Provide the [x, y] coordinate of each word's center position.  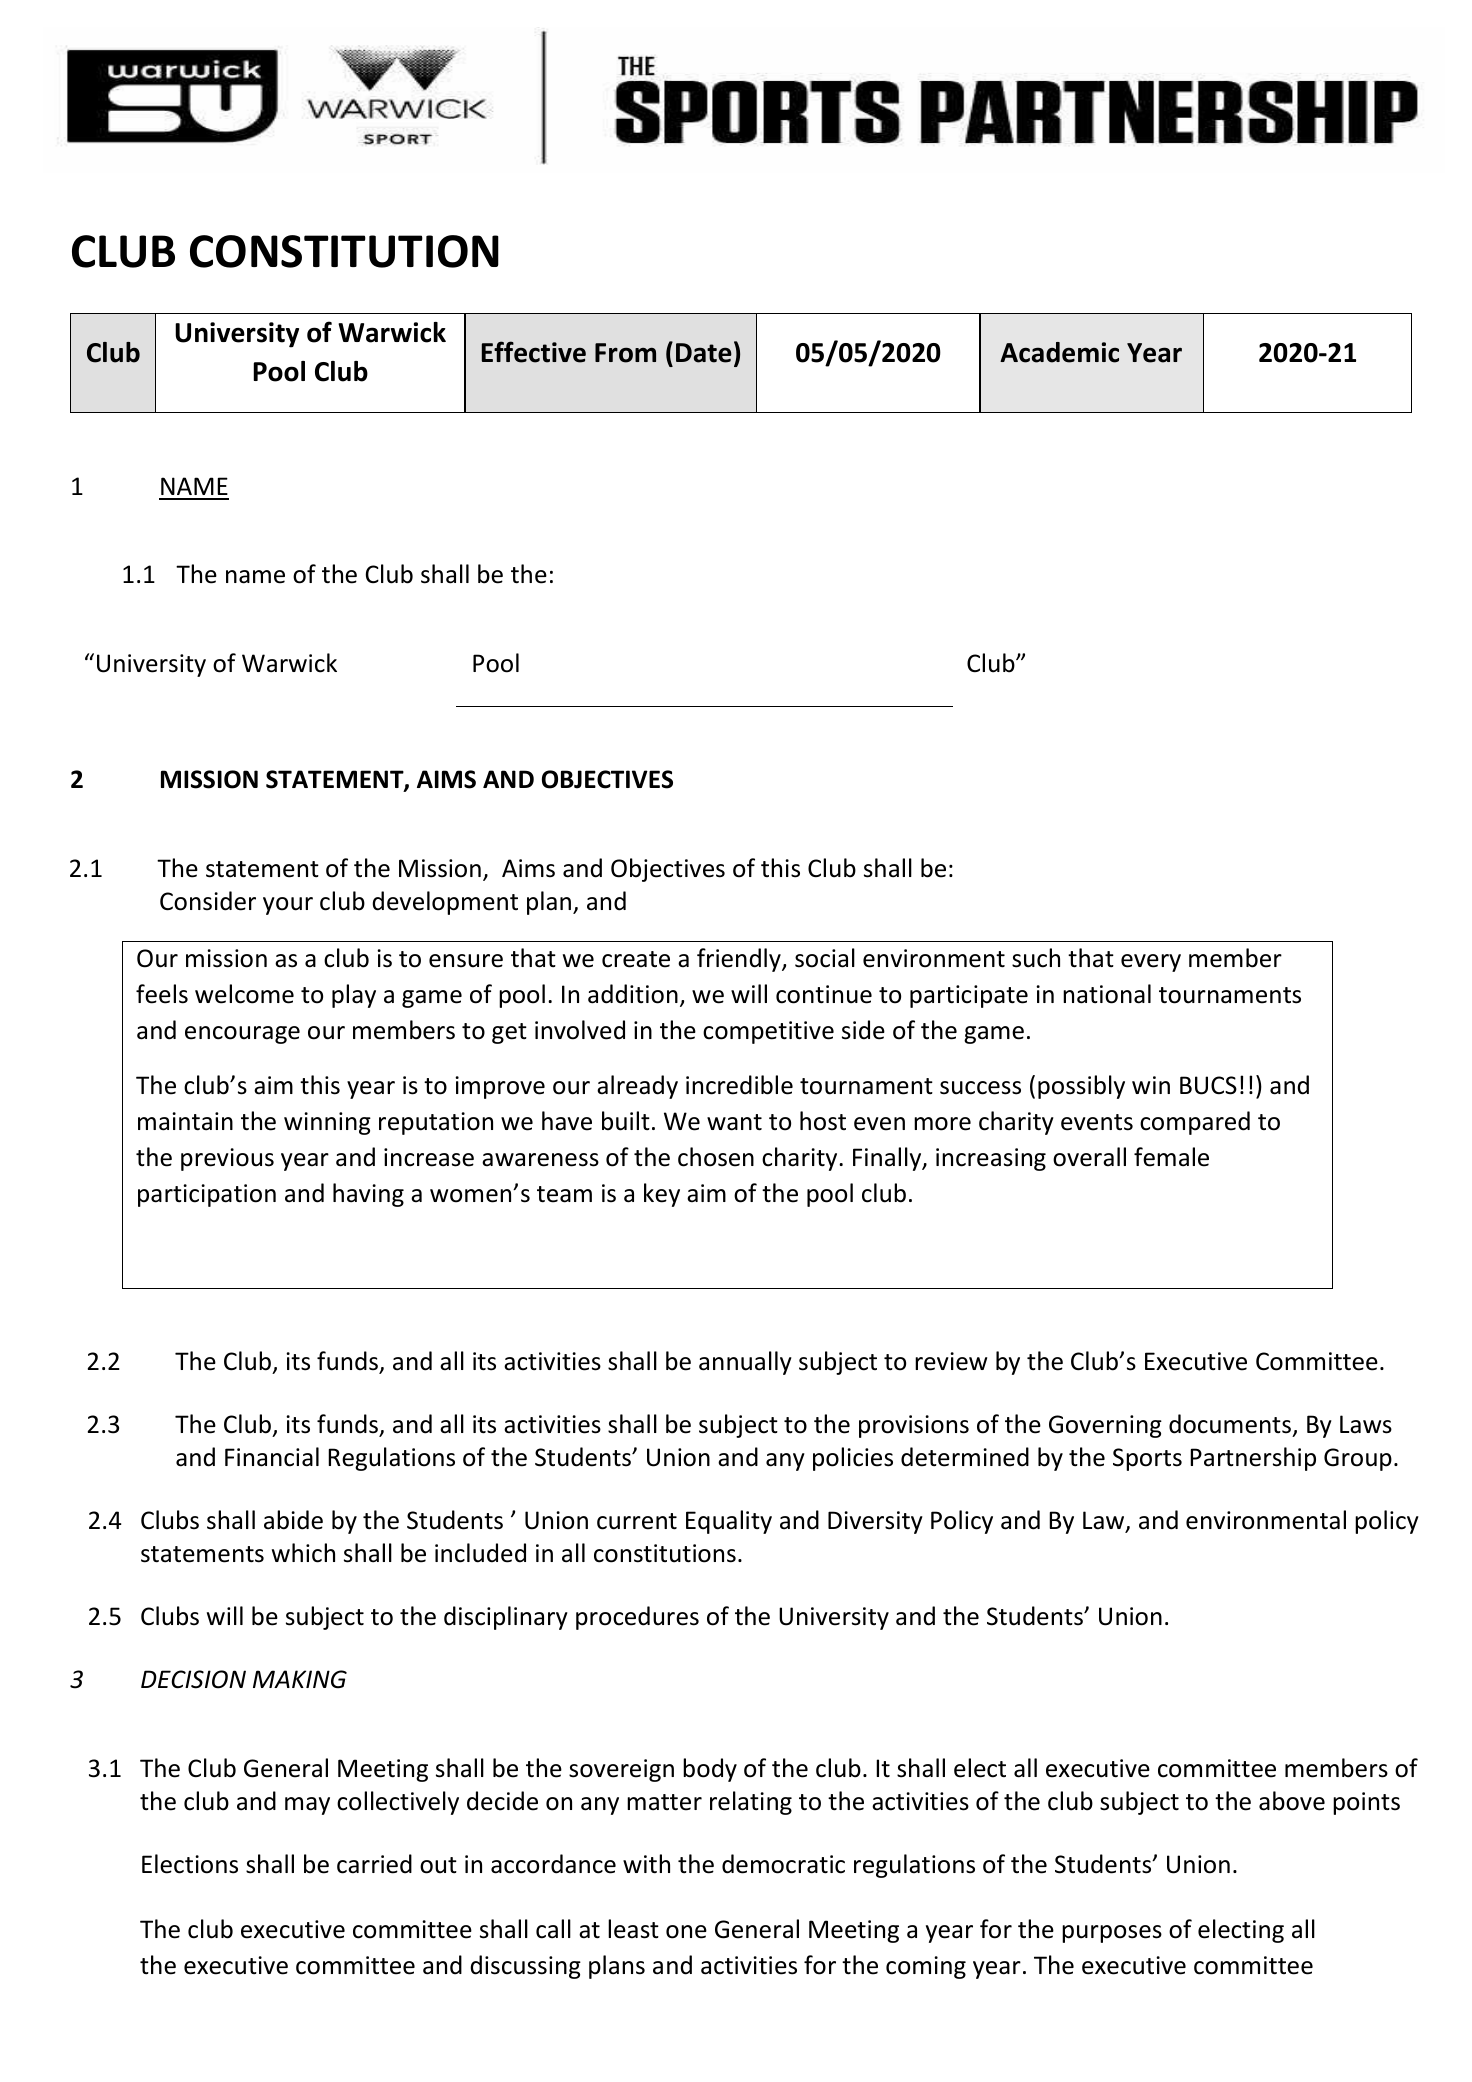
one [686, 1932]
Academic [1059, 352]
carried [374, 1864]
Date [704, 353]
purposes [1112, 1934]
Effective [534, 352]
